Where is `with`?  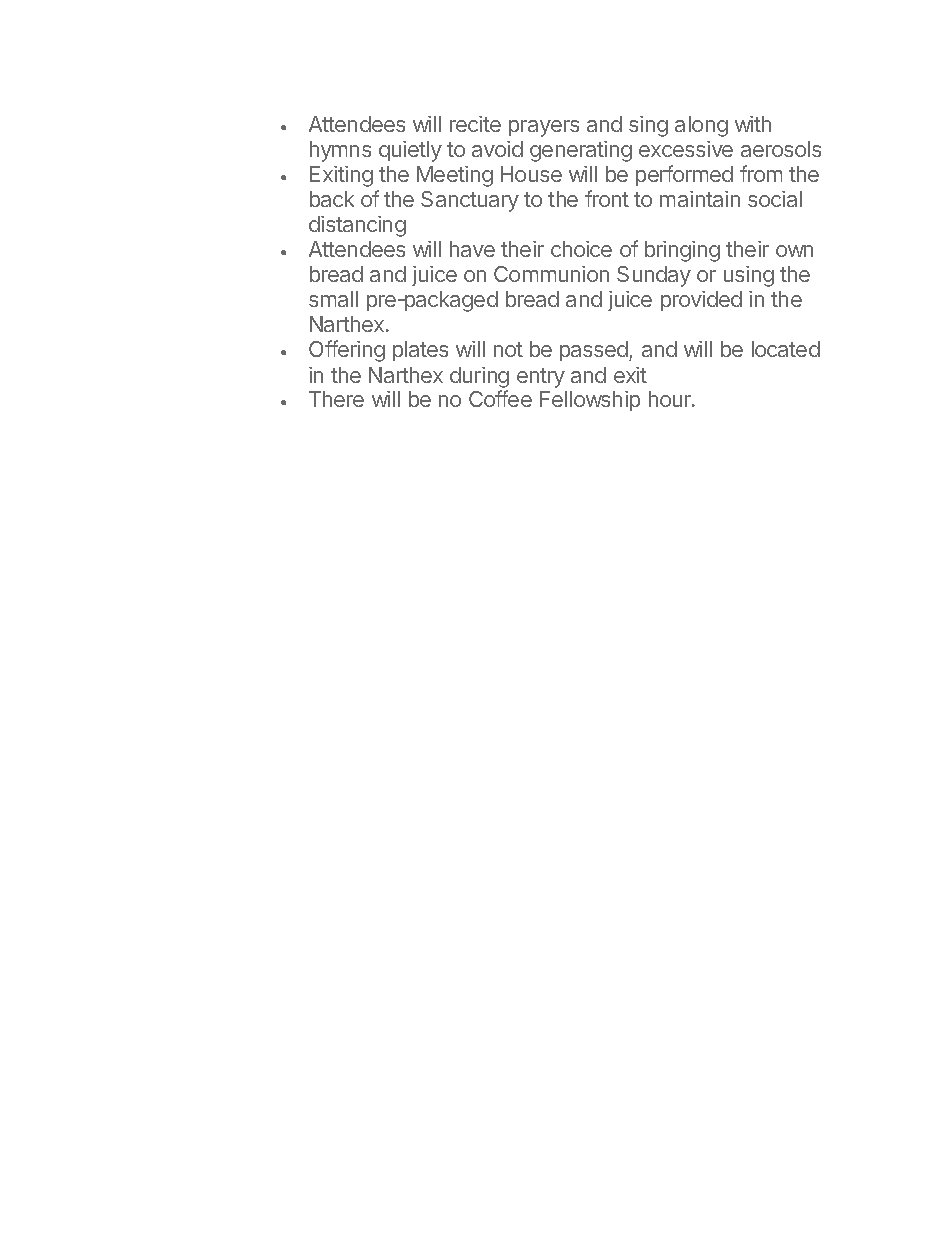
with is located at coordinates (753, 124).
